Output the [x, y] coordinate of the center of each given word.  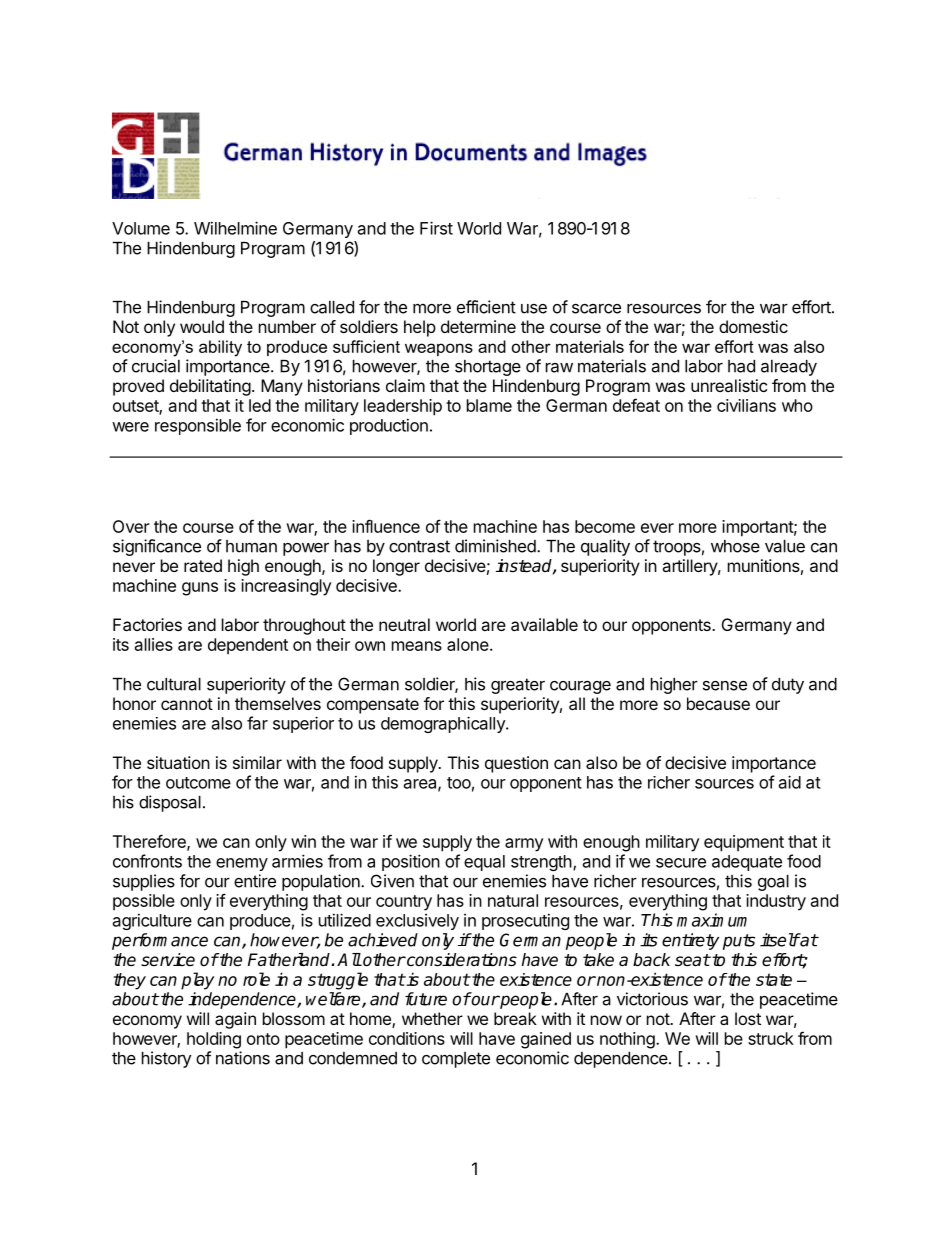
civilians [746, 405]
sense [725, 686]
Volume [141, 228]
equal [484, 863]
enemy [242, 864]
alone [468, 644]
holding [214, 1040]
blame [489, 405]
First [436, 228]
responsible [198, 426]
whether [432, 1018]
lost [748, 1018]
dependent [248, 646]
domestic [753, 326]
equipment [744, 843]
